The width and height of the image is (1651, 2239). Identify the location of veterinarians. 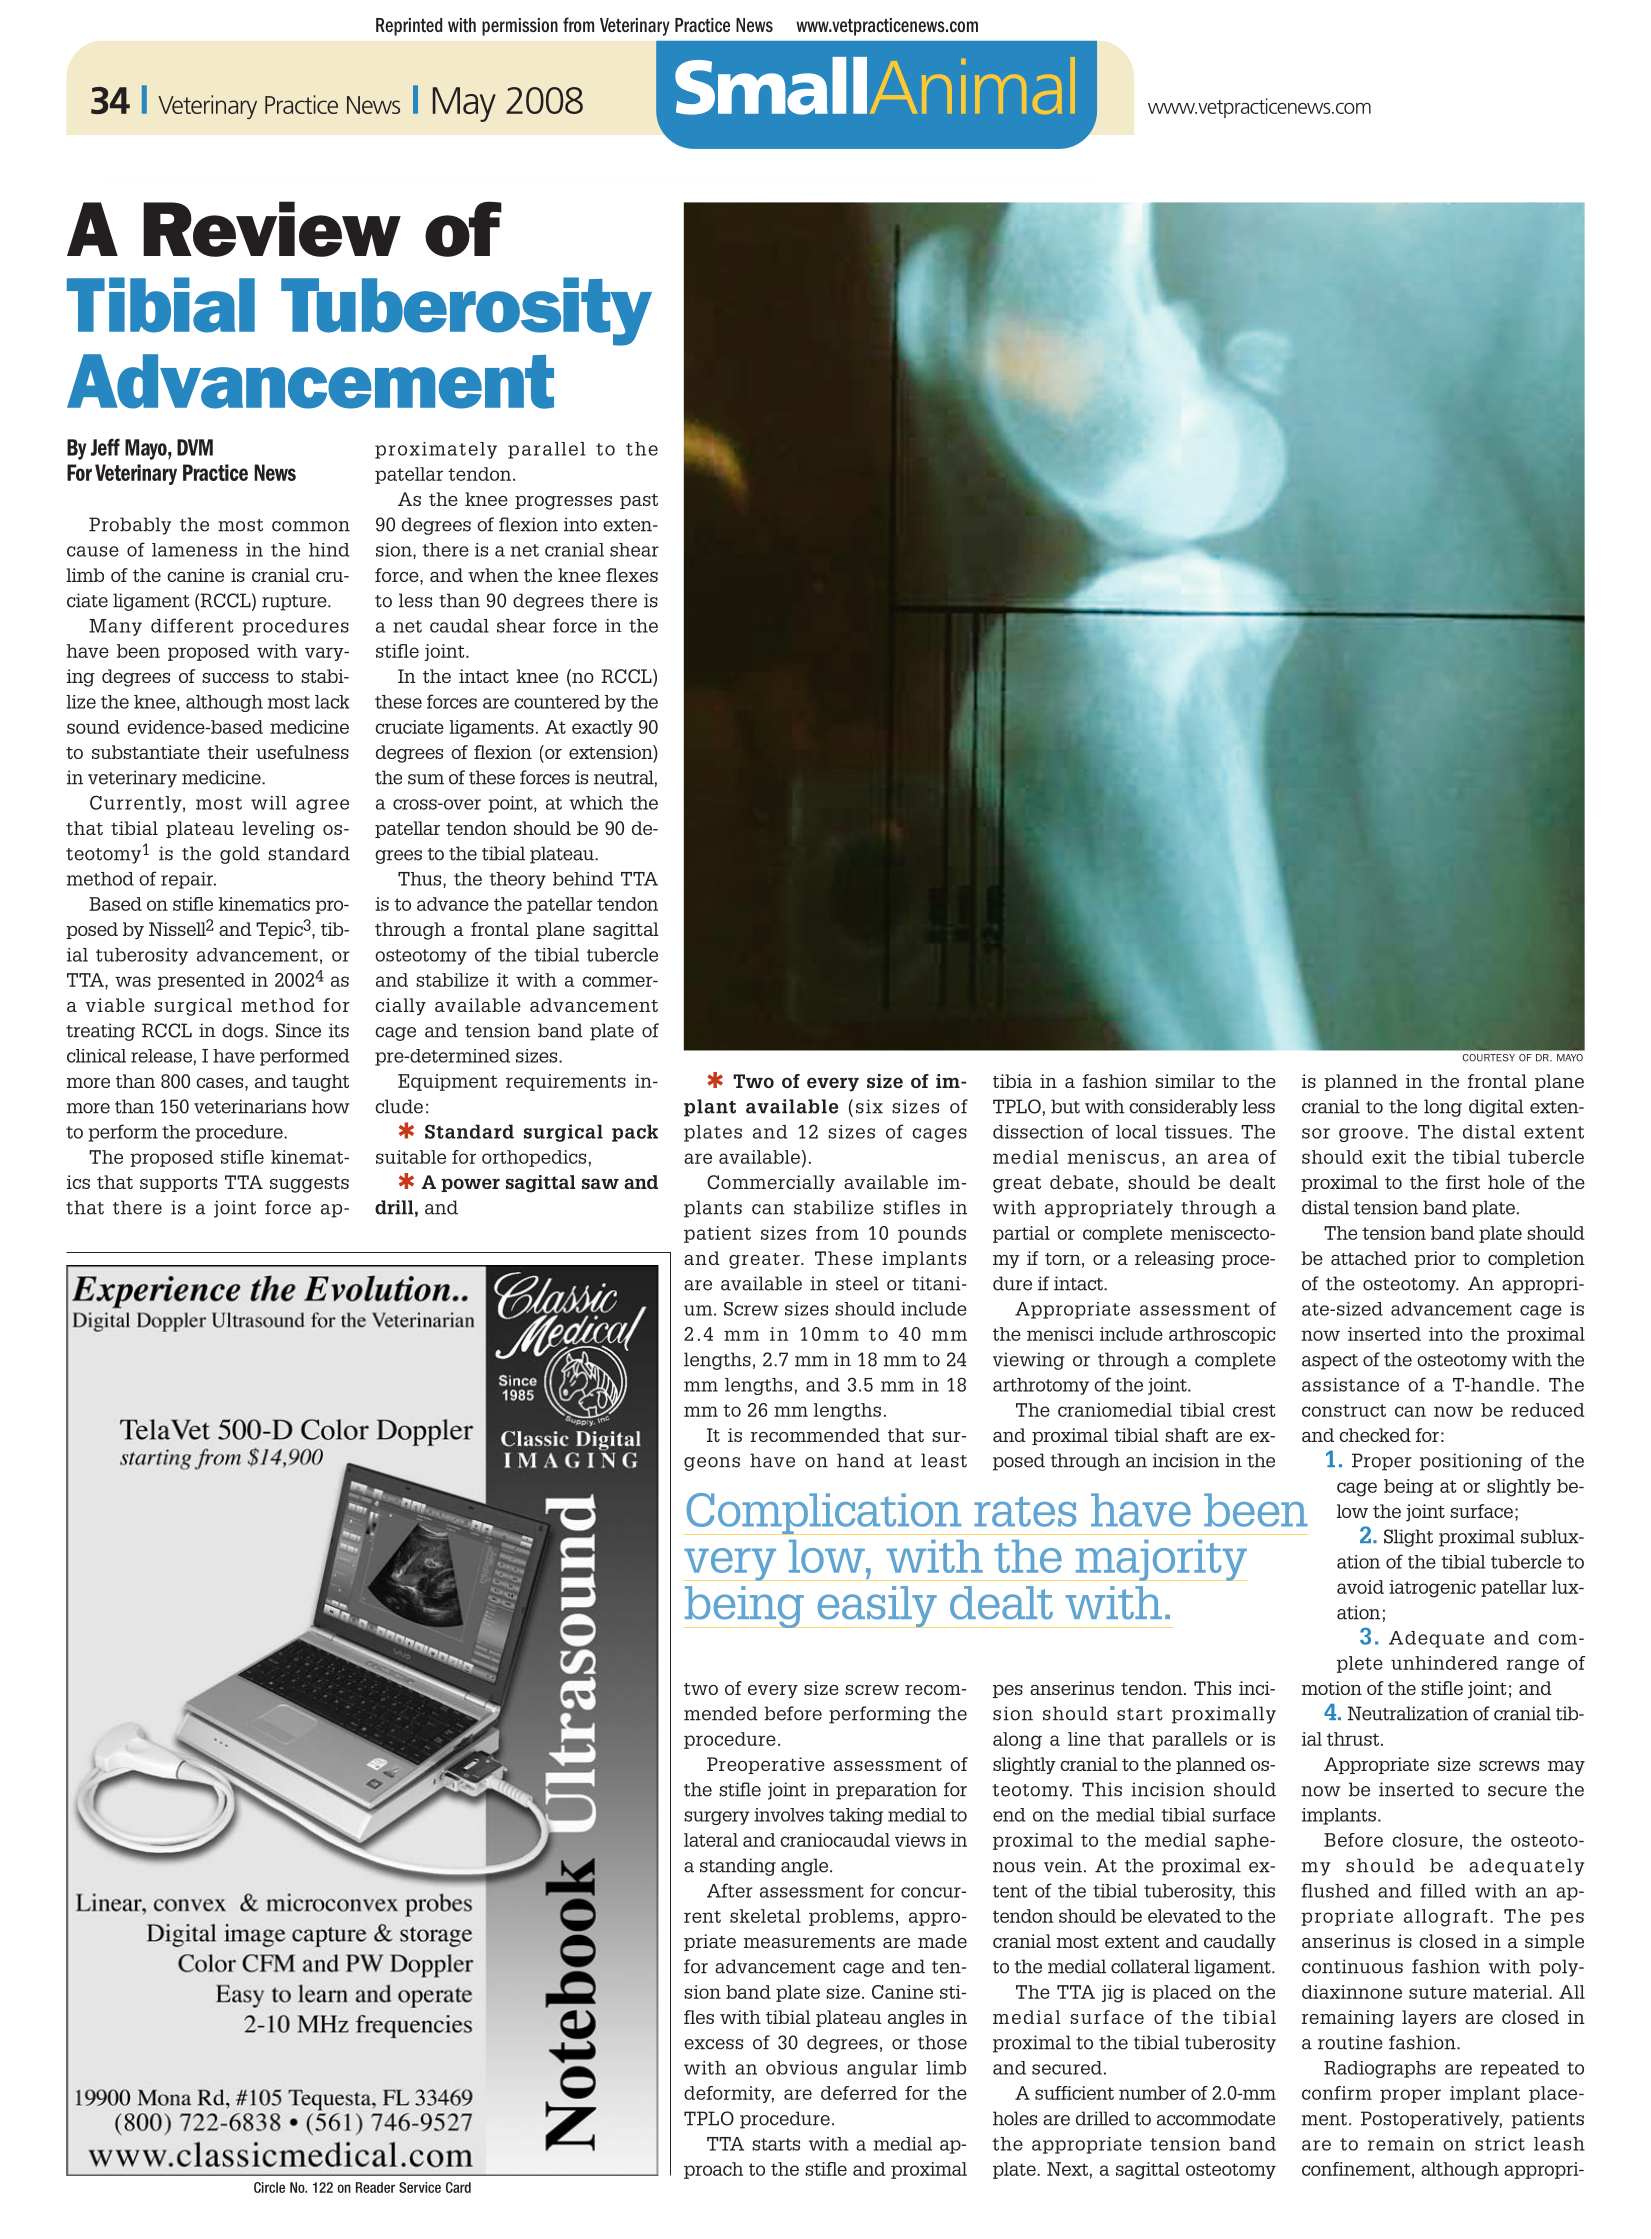
(250, 1106).
